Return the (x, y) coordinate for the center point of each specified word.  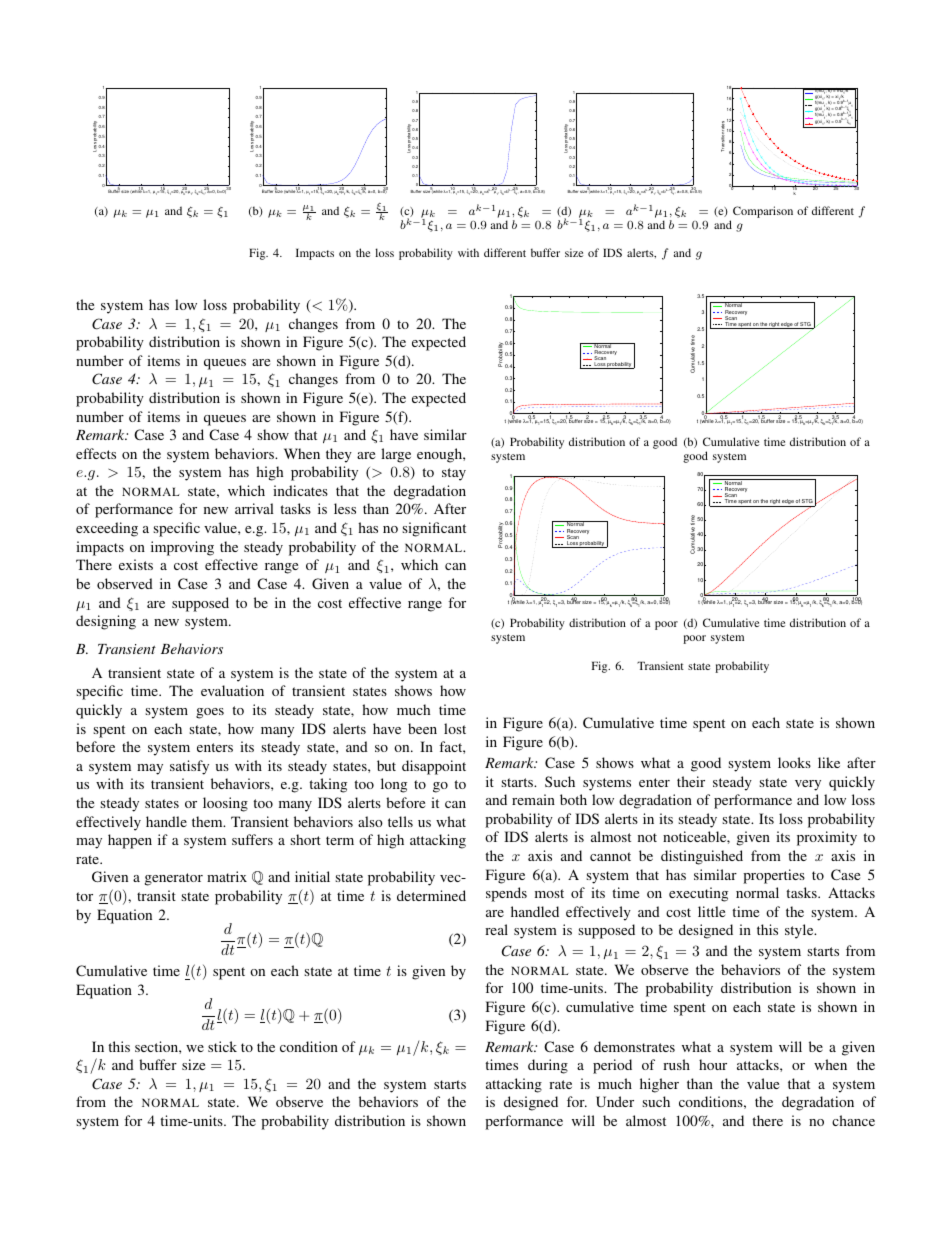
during (548, 1066)
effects (96, 453)
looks (794, 762)
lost (455, 728)
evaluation (232, 690)
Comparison (763, 212)
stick (222, 1046)
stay (454, 474)
